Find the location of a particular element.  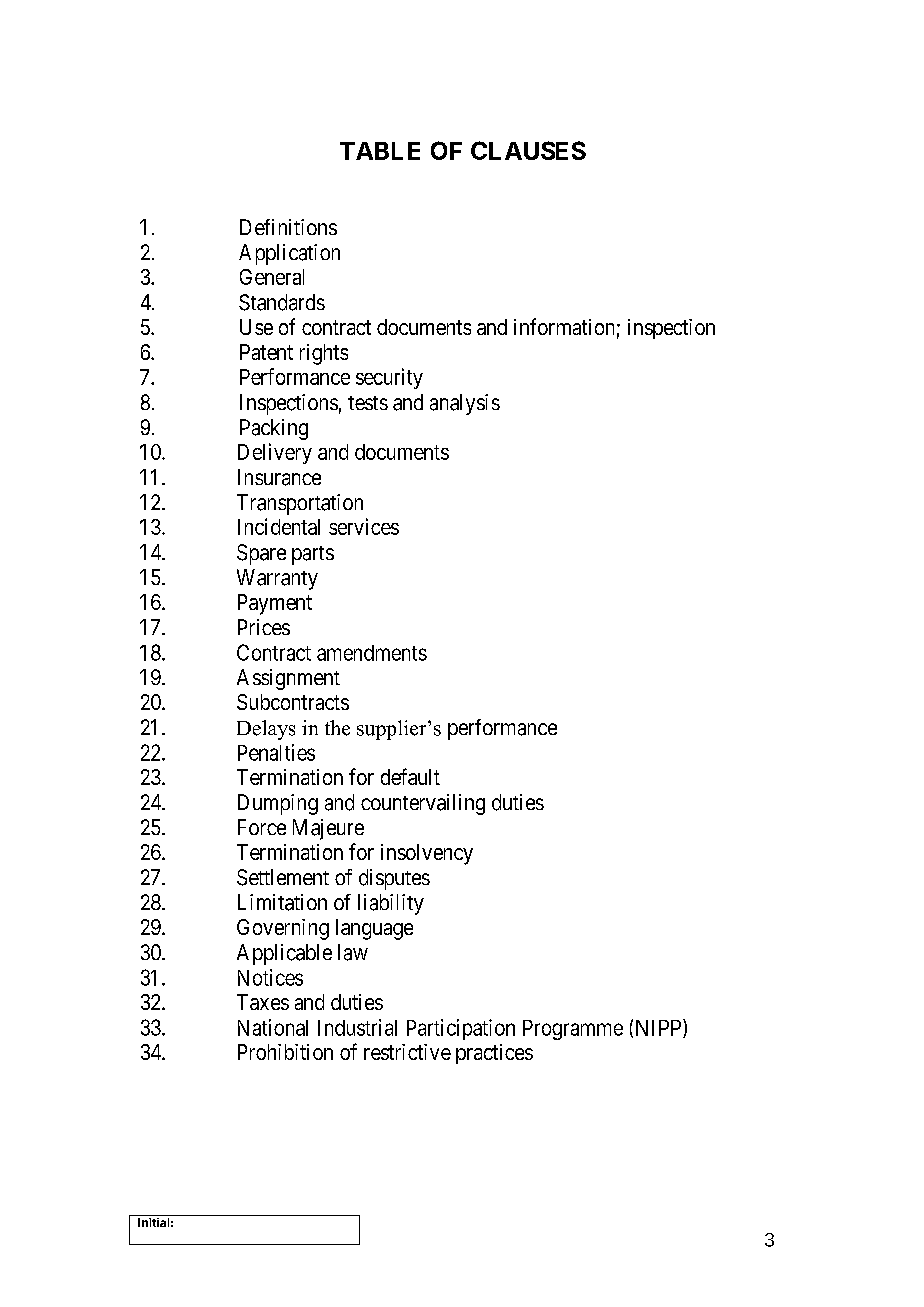

countervailing is located at coordinates (423, 804).
